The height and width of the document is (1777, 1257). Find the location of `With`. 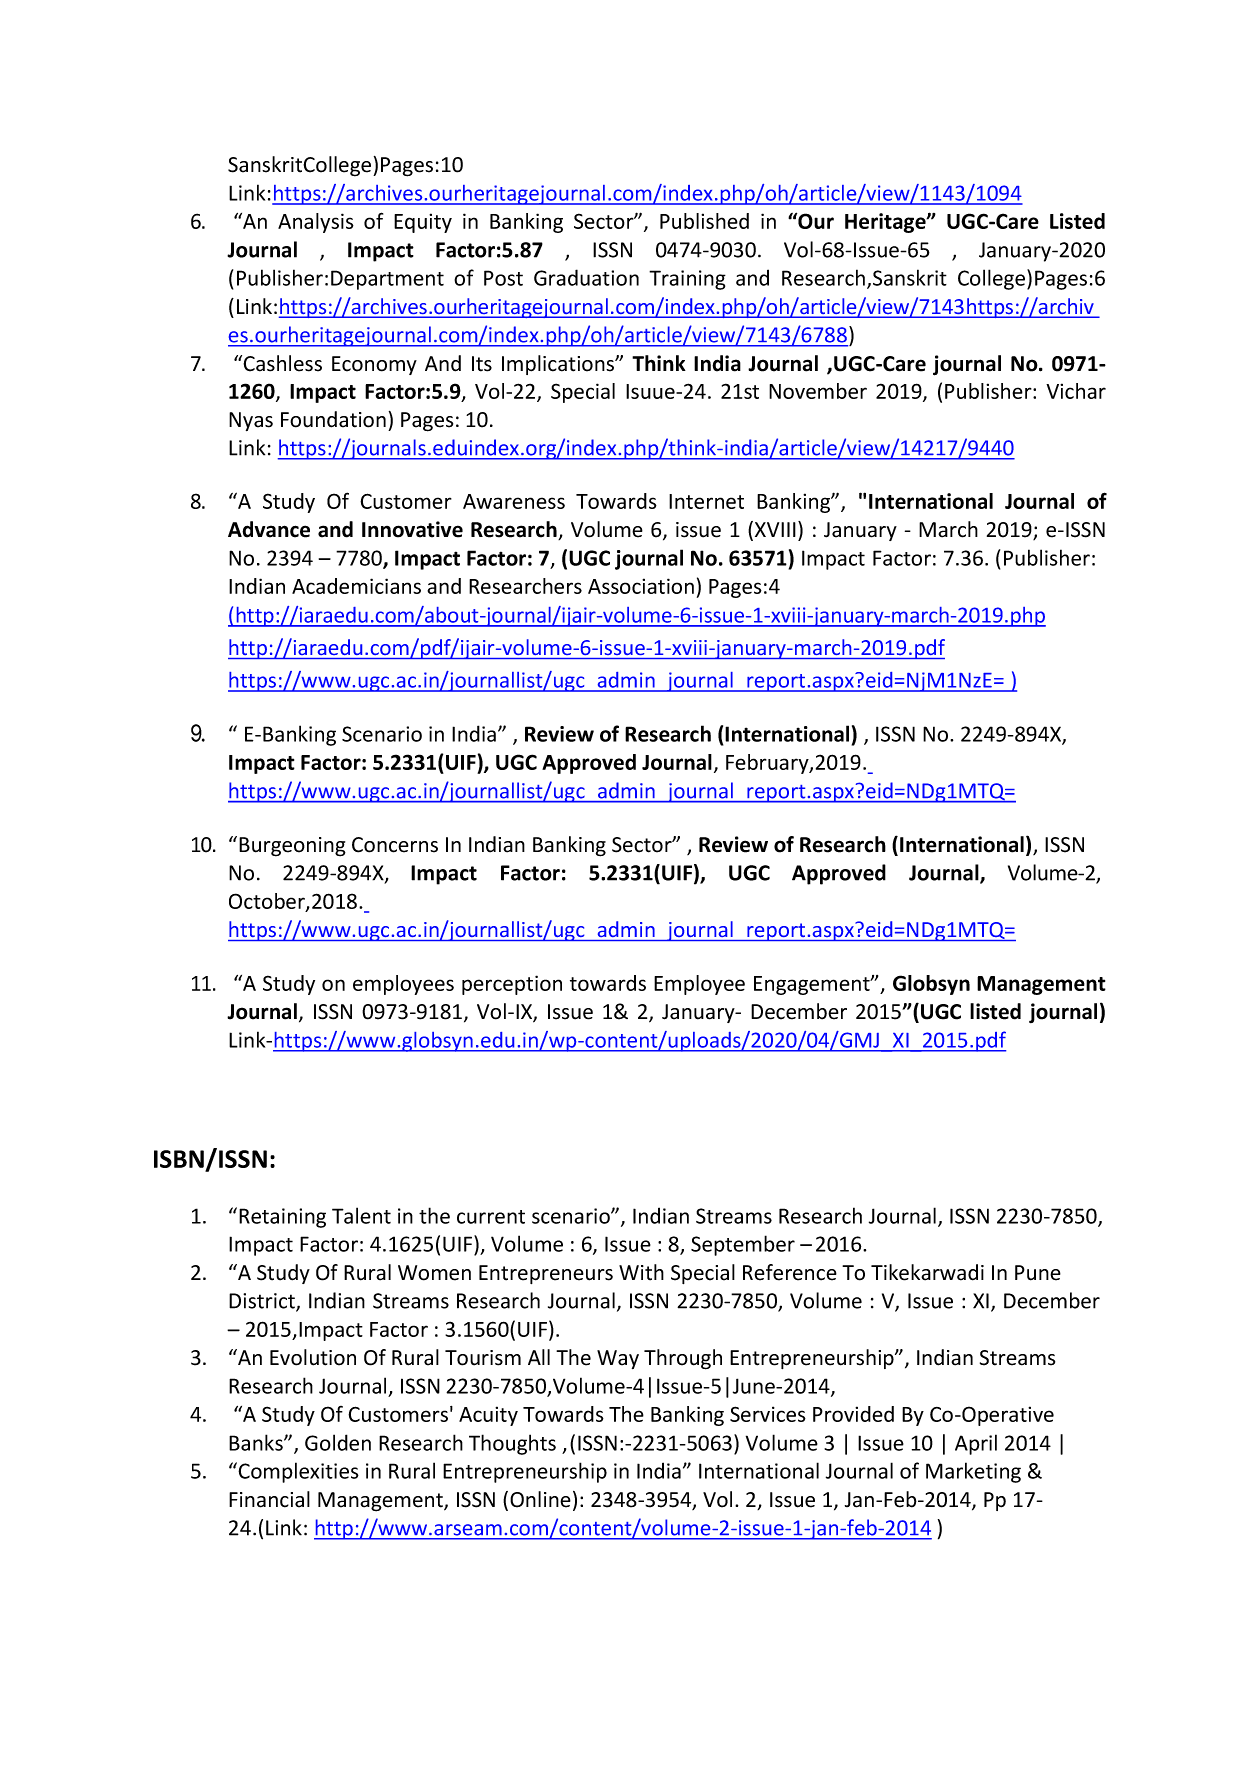

With is located at coordinates (641, 1272).
